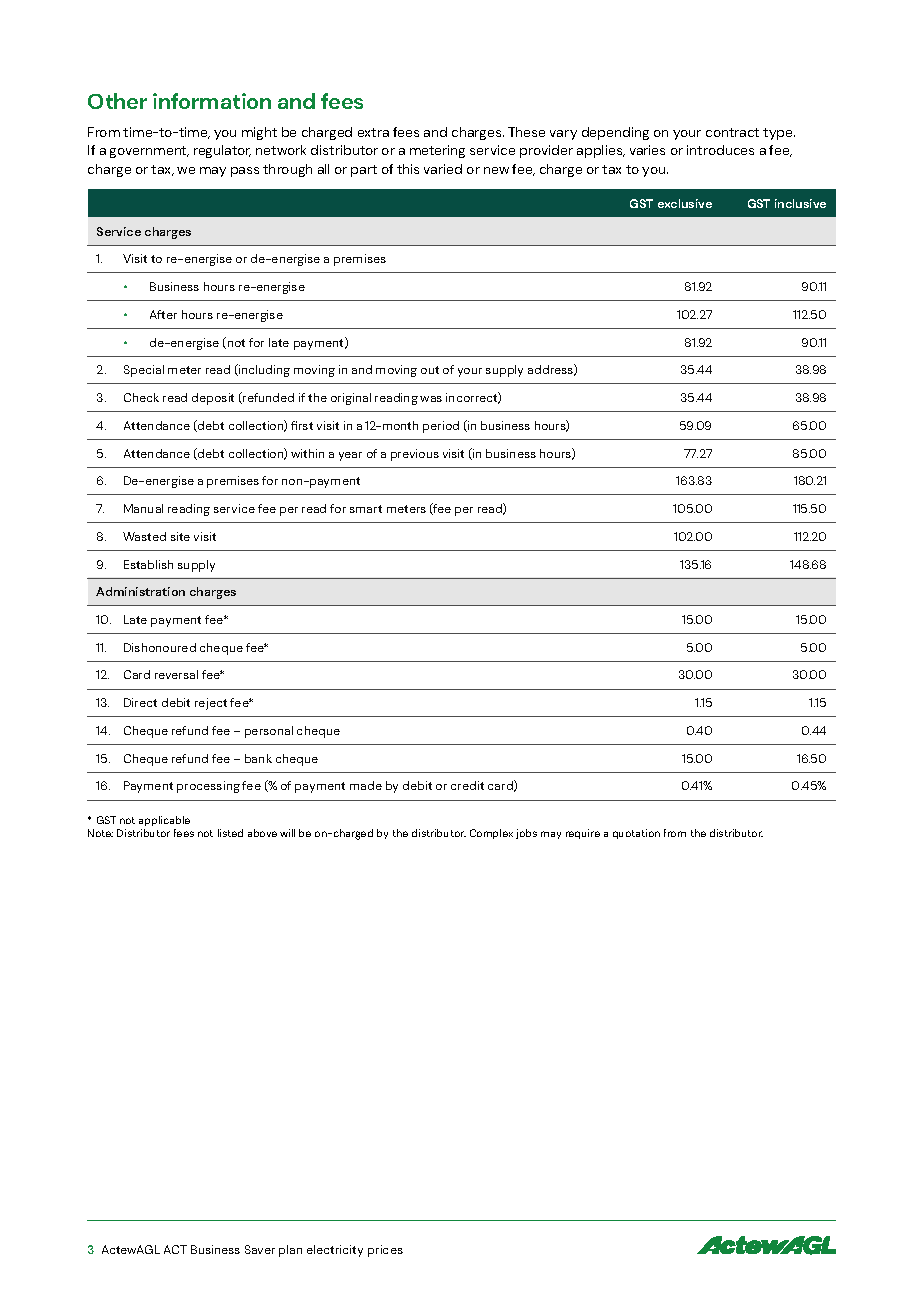 This screenshot has width=924, height=1308. Describe the element at coordinates (385, 1251) in the screenshot. I see `prices` at that location.
